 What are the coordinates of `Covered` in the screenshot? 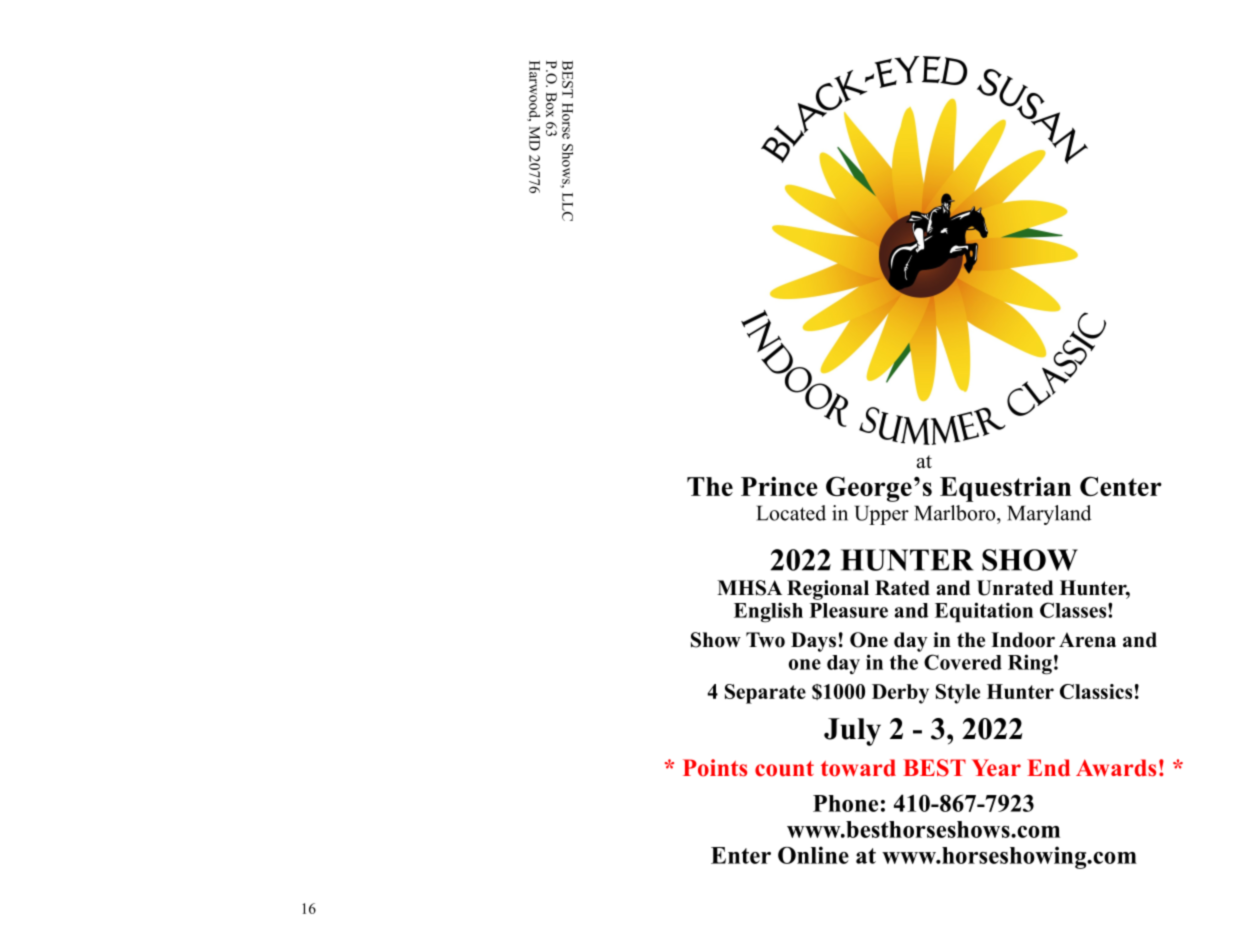 It's located at (963, 662).
